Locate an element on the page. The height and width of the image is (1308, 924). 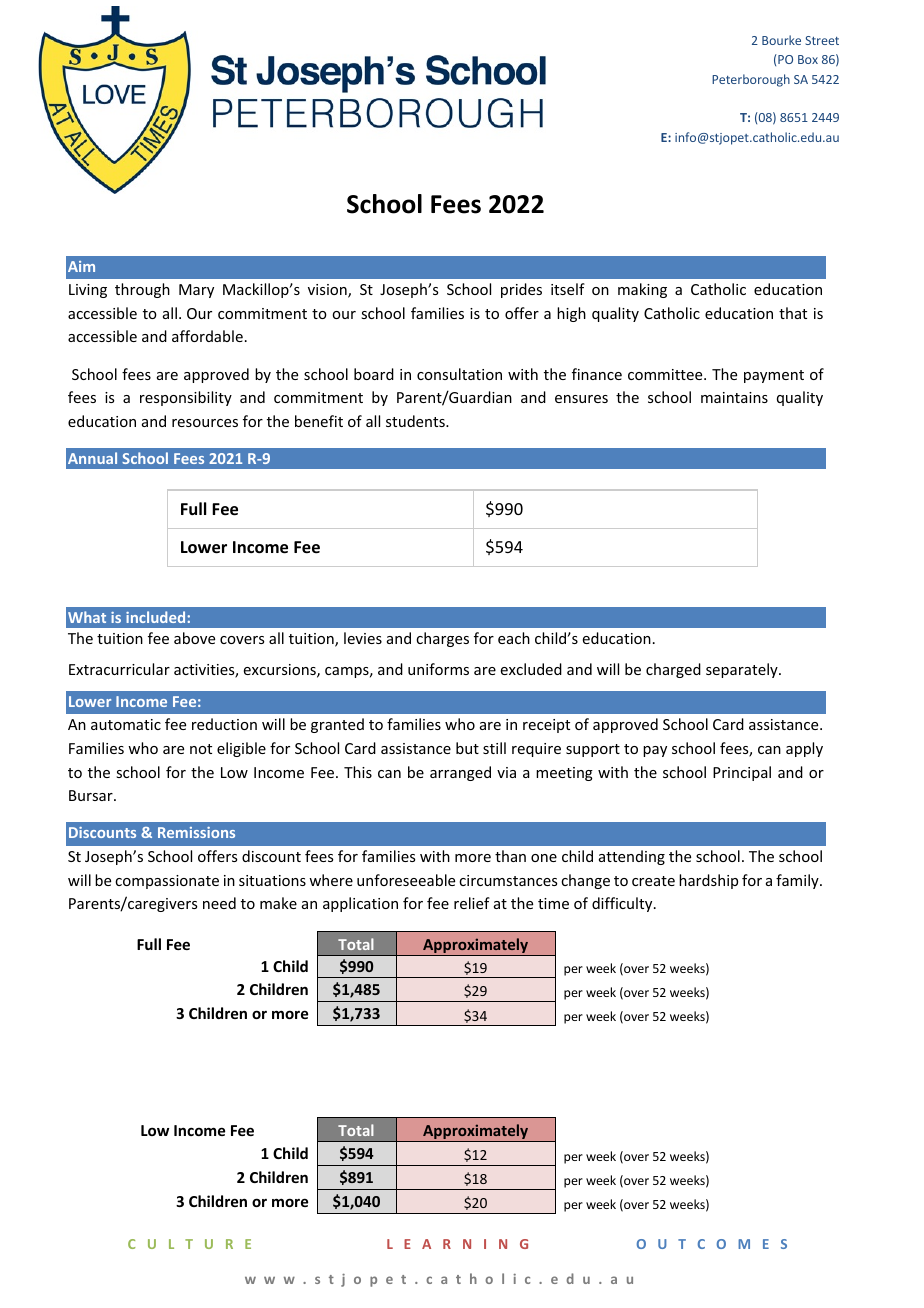
included is located at coordinates (155, 617).
